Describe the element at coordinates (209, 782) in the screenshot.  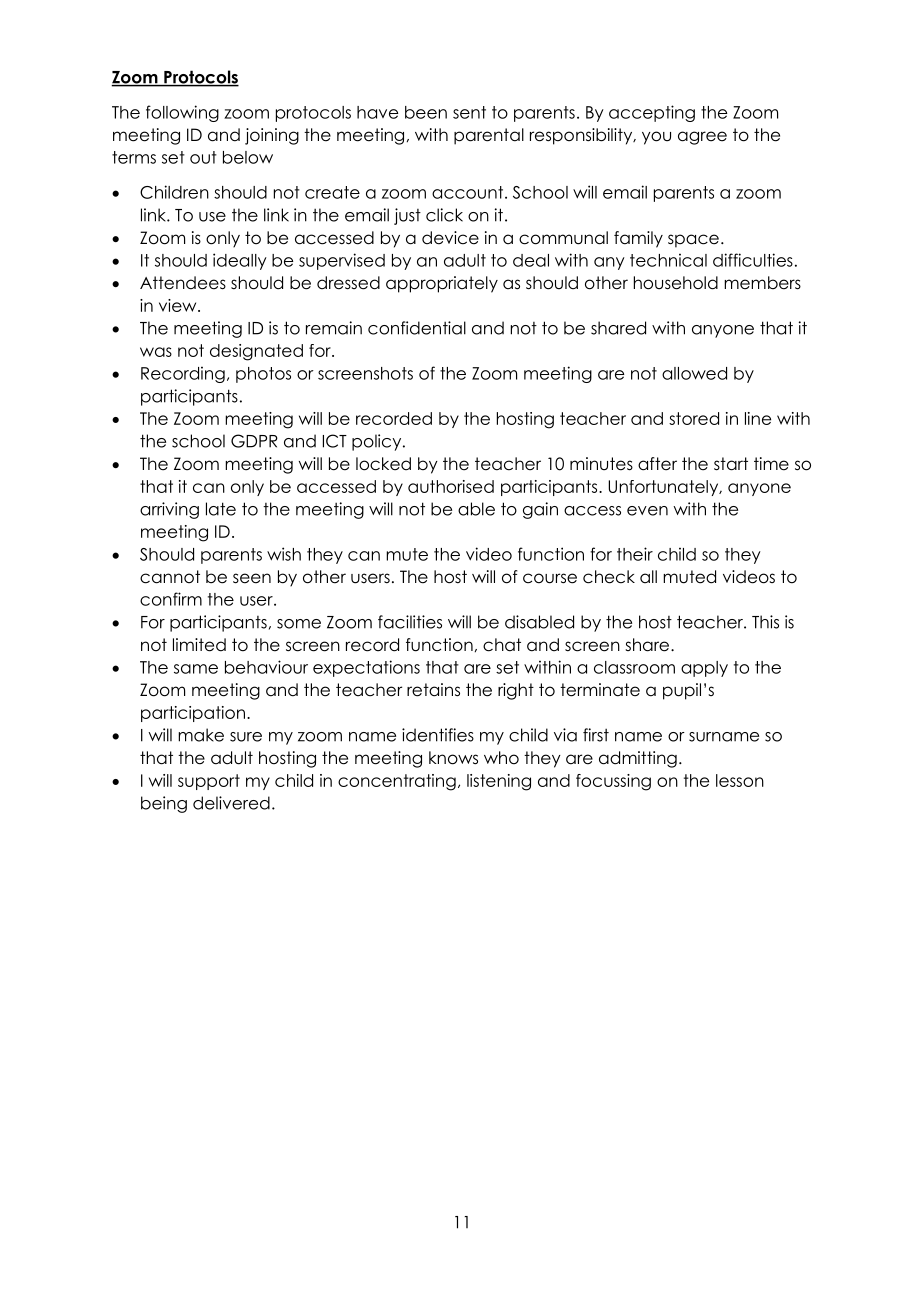
I see `support` at that location.
